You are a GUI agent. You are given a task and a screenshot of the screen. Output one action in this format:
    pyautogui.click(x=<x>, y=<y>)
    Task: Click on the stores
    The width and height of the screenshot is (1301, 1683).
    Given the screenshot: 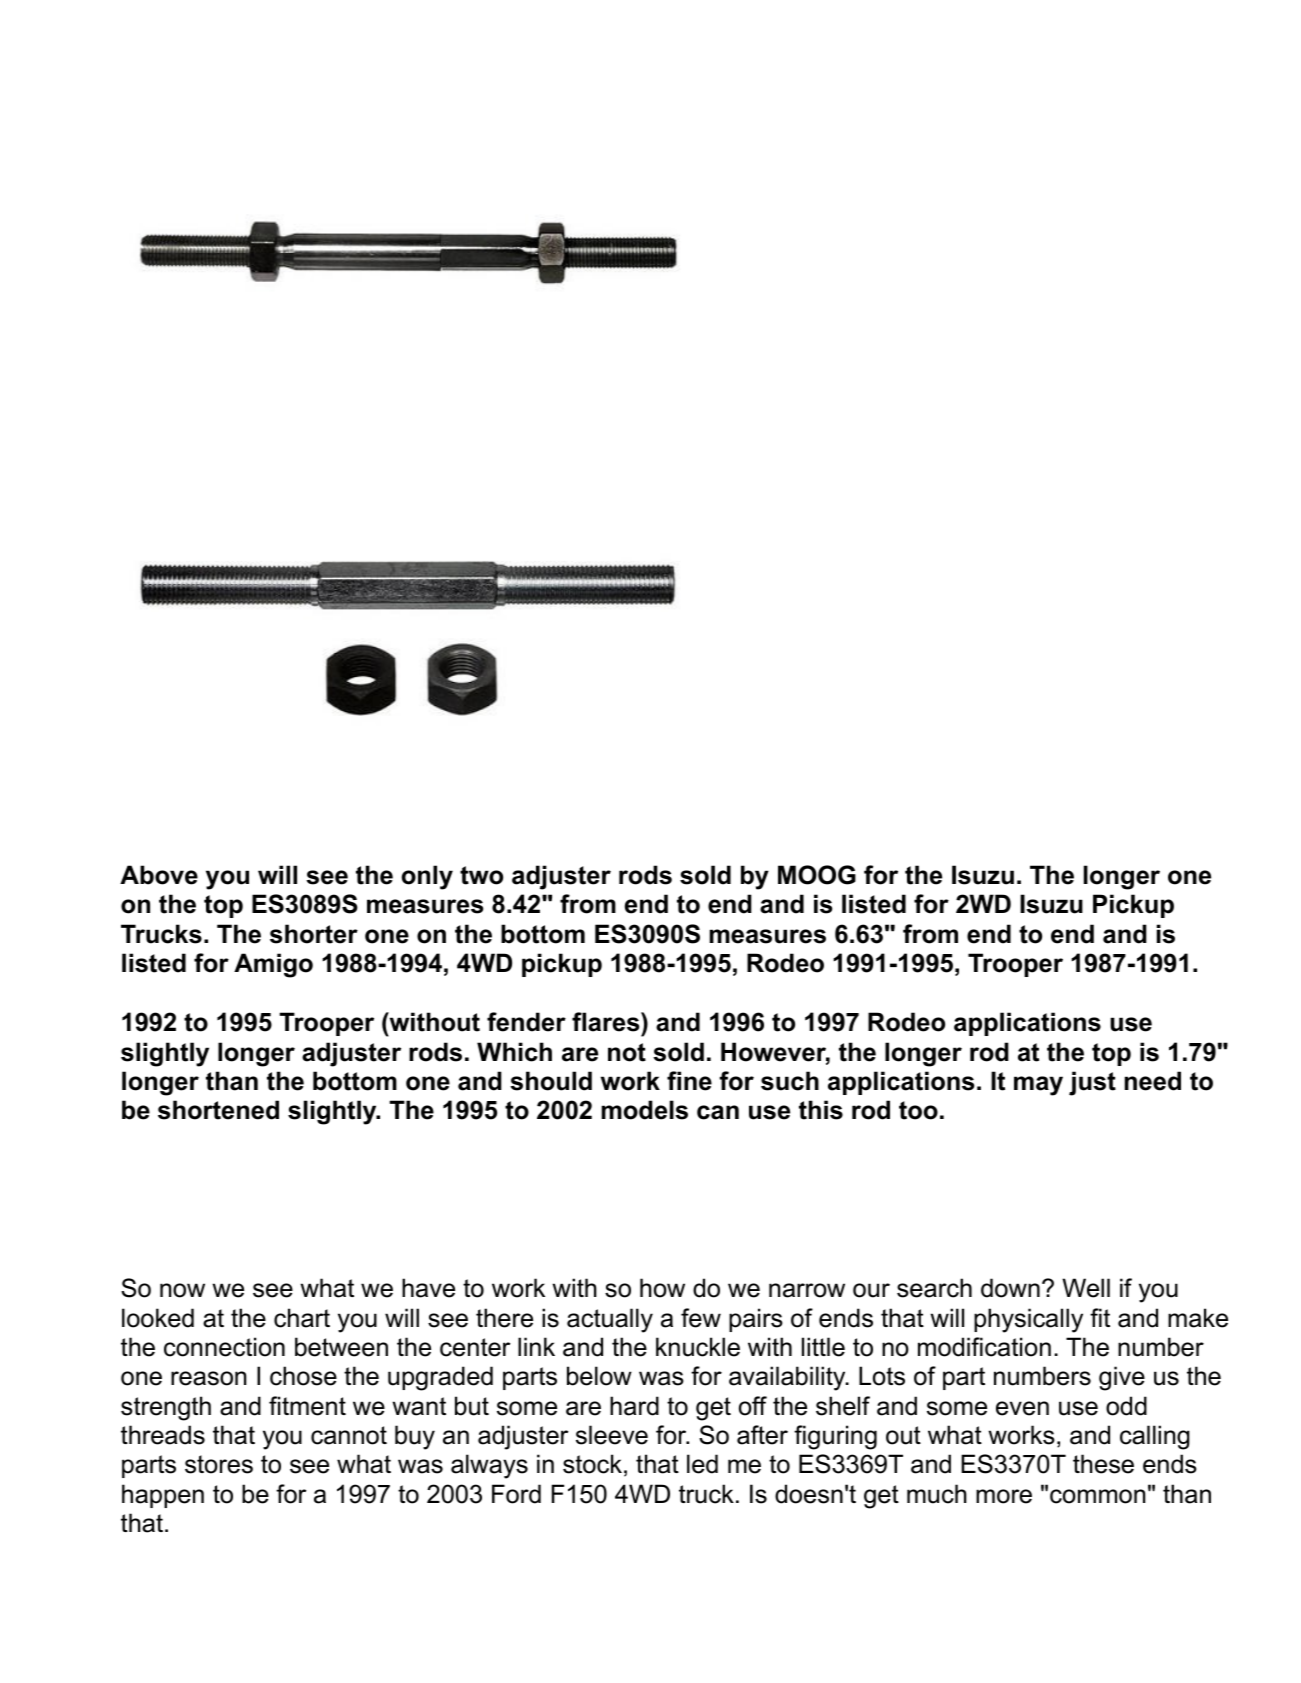 What is the action you would take?
    pyautogui.click(x=219, y=1464)
